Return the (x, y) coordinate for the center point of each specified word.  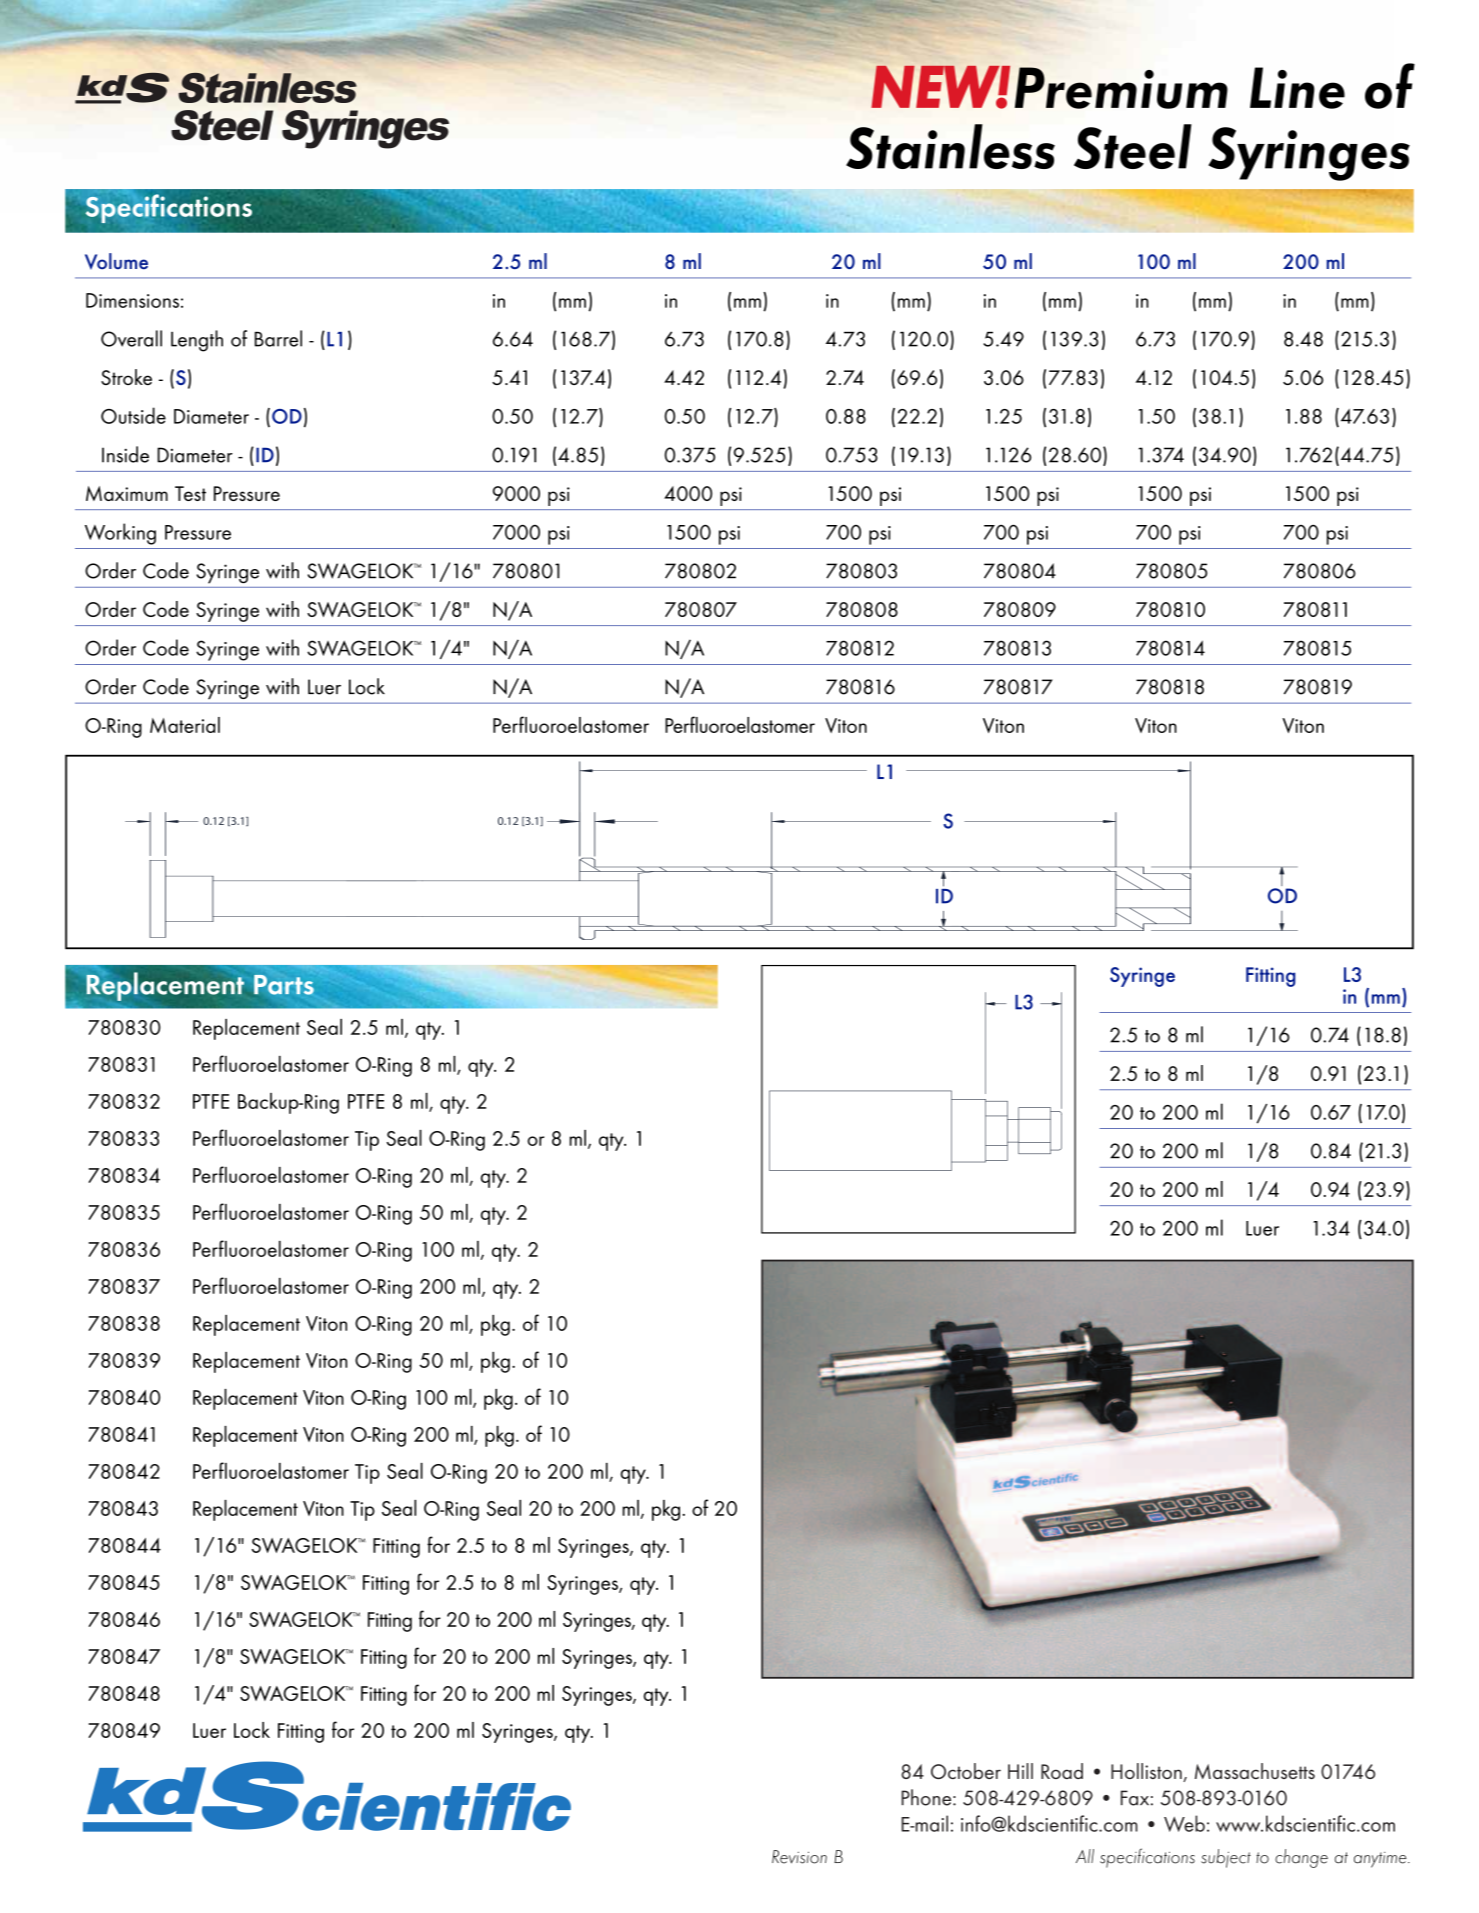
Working (120, 534)
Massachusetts (1255, 1771)
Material (185, 725)
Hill (1020, 1771)
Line (1297, 88)
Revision (799, 1857)
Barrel (278, 338)
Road (1062, 1771)
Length (197, 341)
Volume (116, 261)
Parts (283, 986)
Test (190, 493)
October (966, 1771)
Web (1184, 1823)
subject (1226, 1858)
